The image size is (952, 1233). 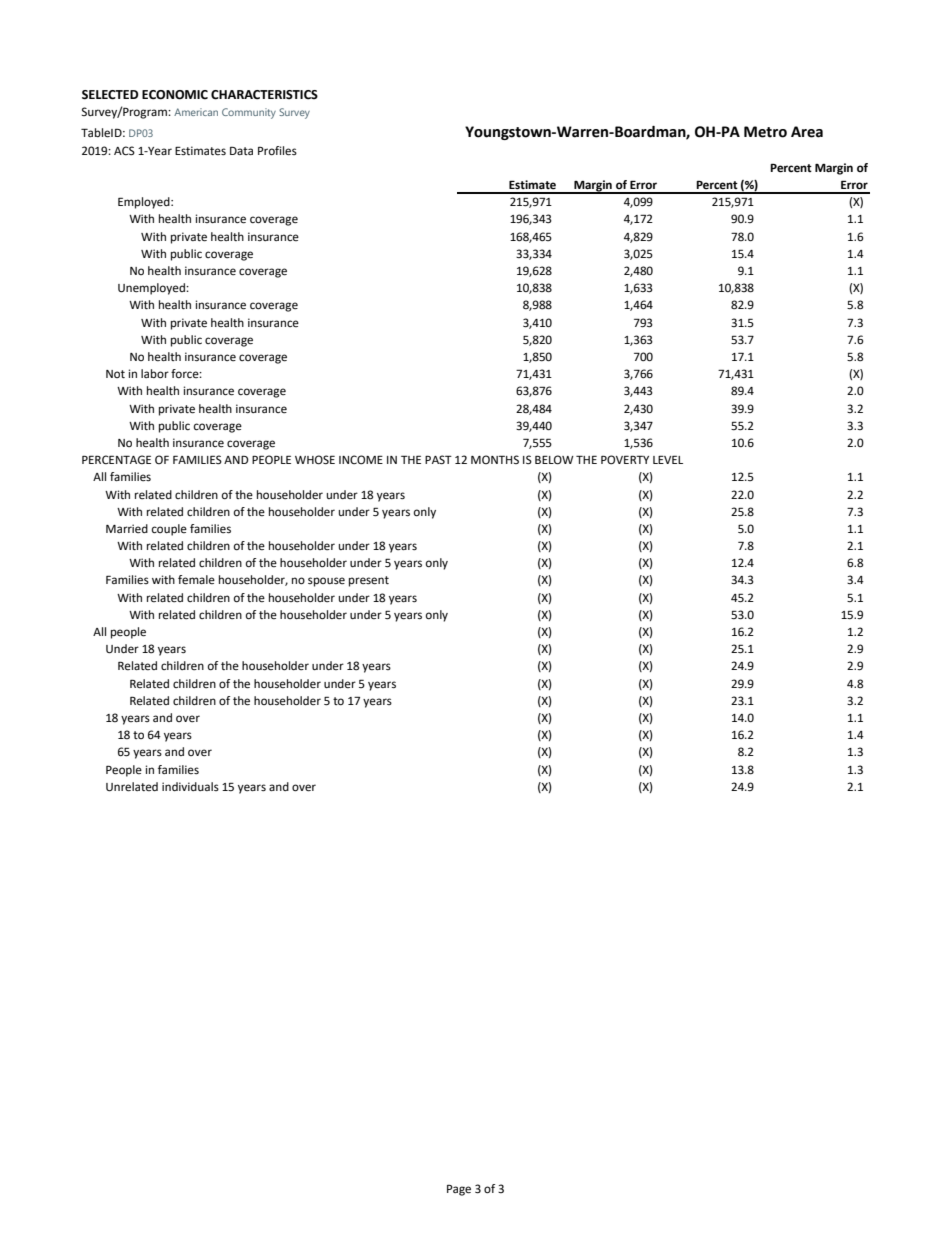 I want to click on Metro, so click(x=765, y=132).
